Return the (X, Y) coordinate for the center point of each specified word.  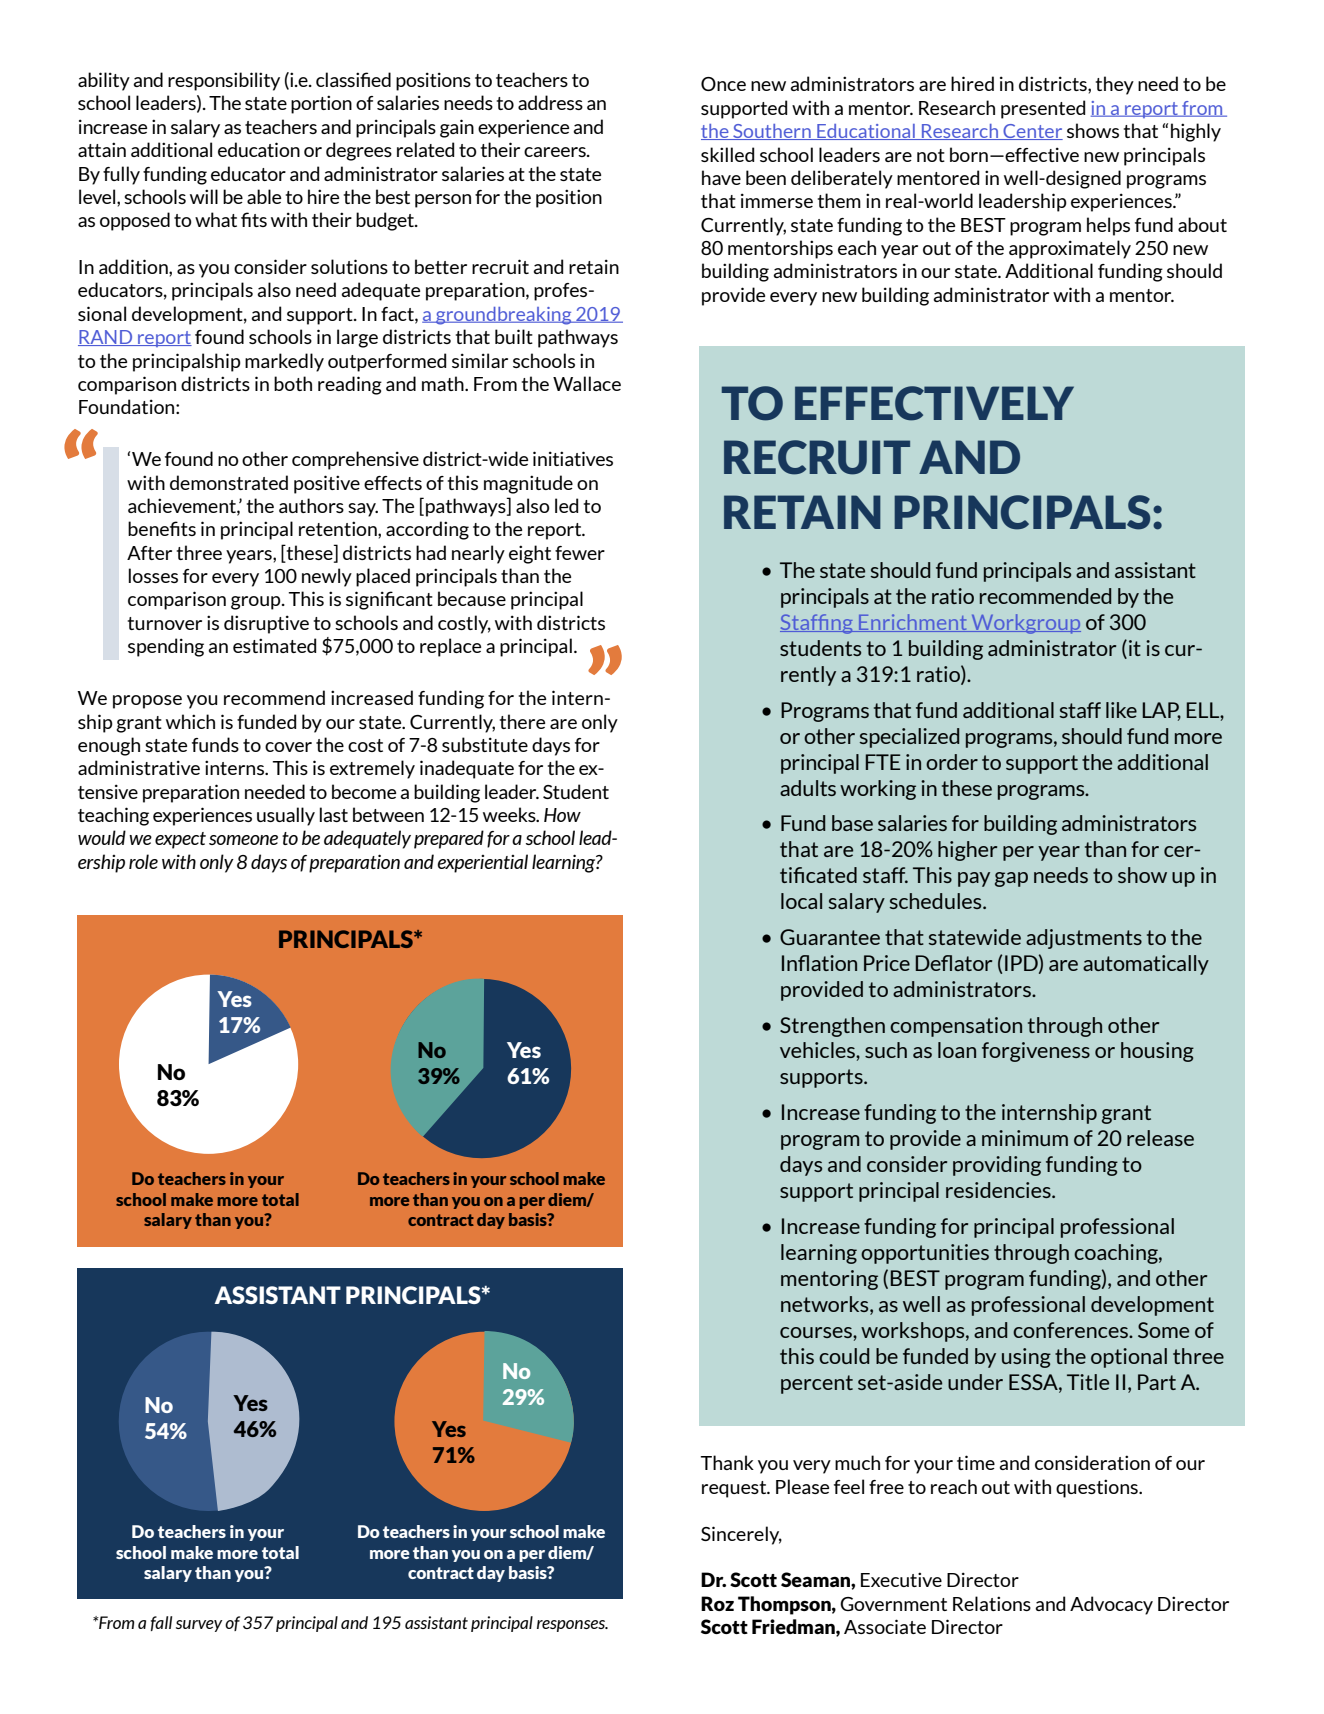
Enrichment (913, 623)
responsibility (224, 81)
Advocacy (1111, 1605)
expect (180, 840)
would (102, 837)
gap (1011, 879)
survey (199, 1626)
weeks (510, 814)
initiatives (573, 458)
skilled (727, 154)
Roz (717, 1603)
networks (826, 1304)
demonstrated (229, 482)
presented (1043, 109)
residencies (999, 1190)
